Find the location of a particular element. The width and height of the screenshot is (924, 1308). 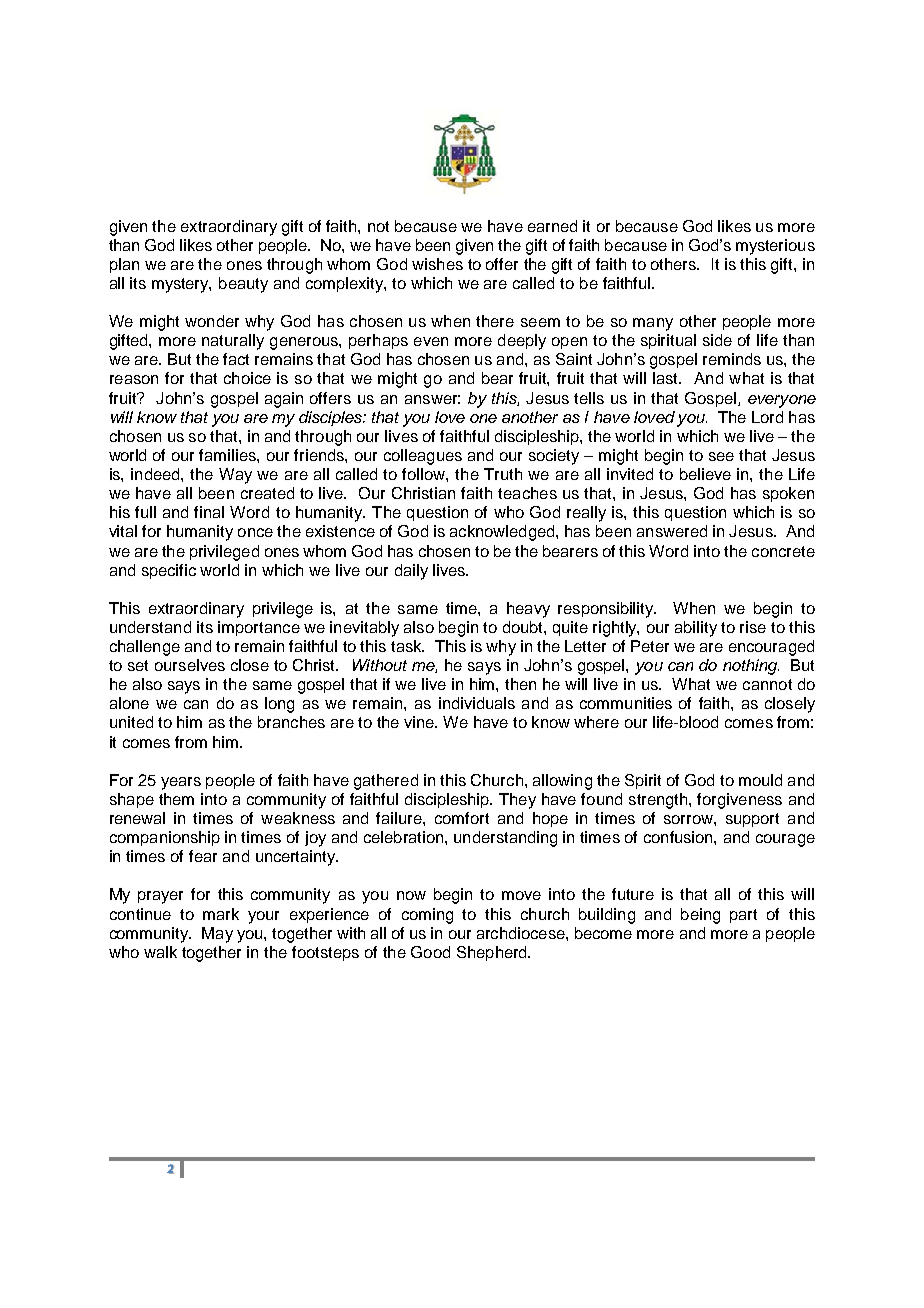

even is located at coordinates (431, 341).
